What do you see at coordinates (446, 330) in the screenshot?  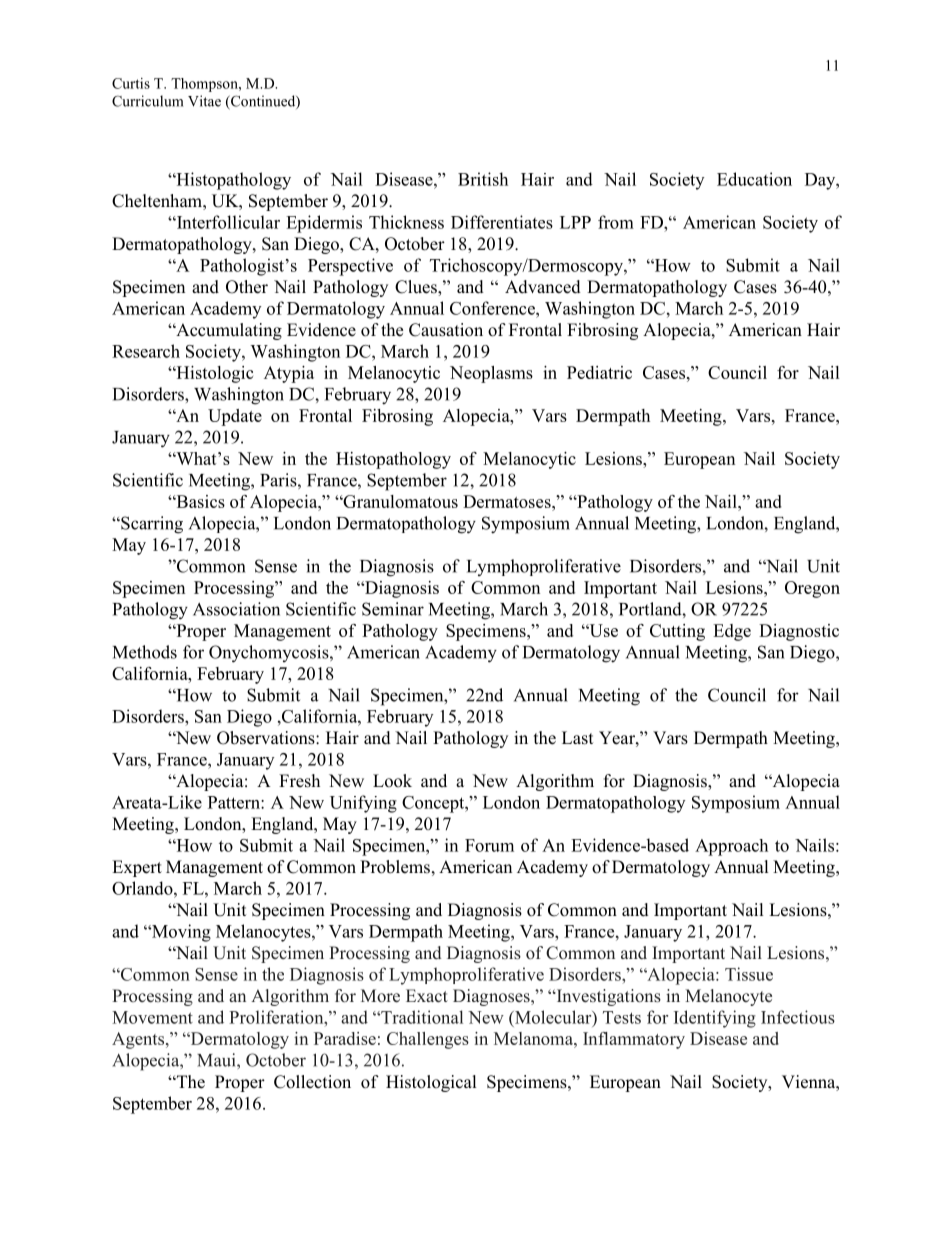 I see `Causation` at bounding box center [446, 330].
